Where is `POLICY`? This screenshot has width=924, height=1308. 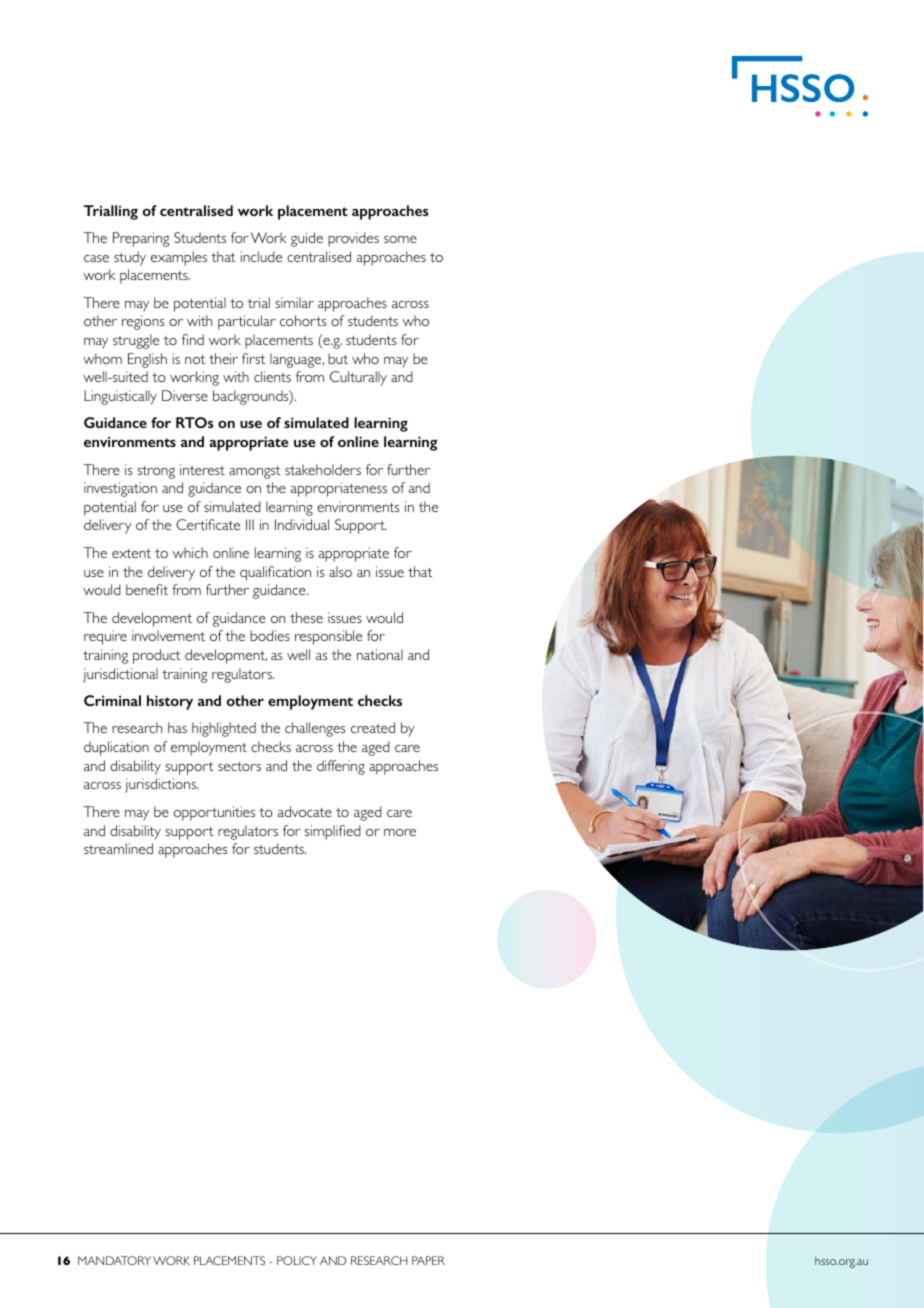 POLICY is located at coordinates (297, 1260).
